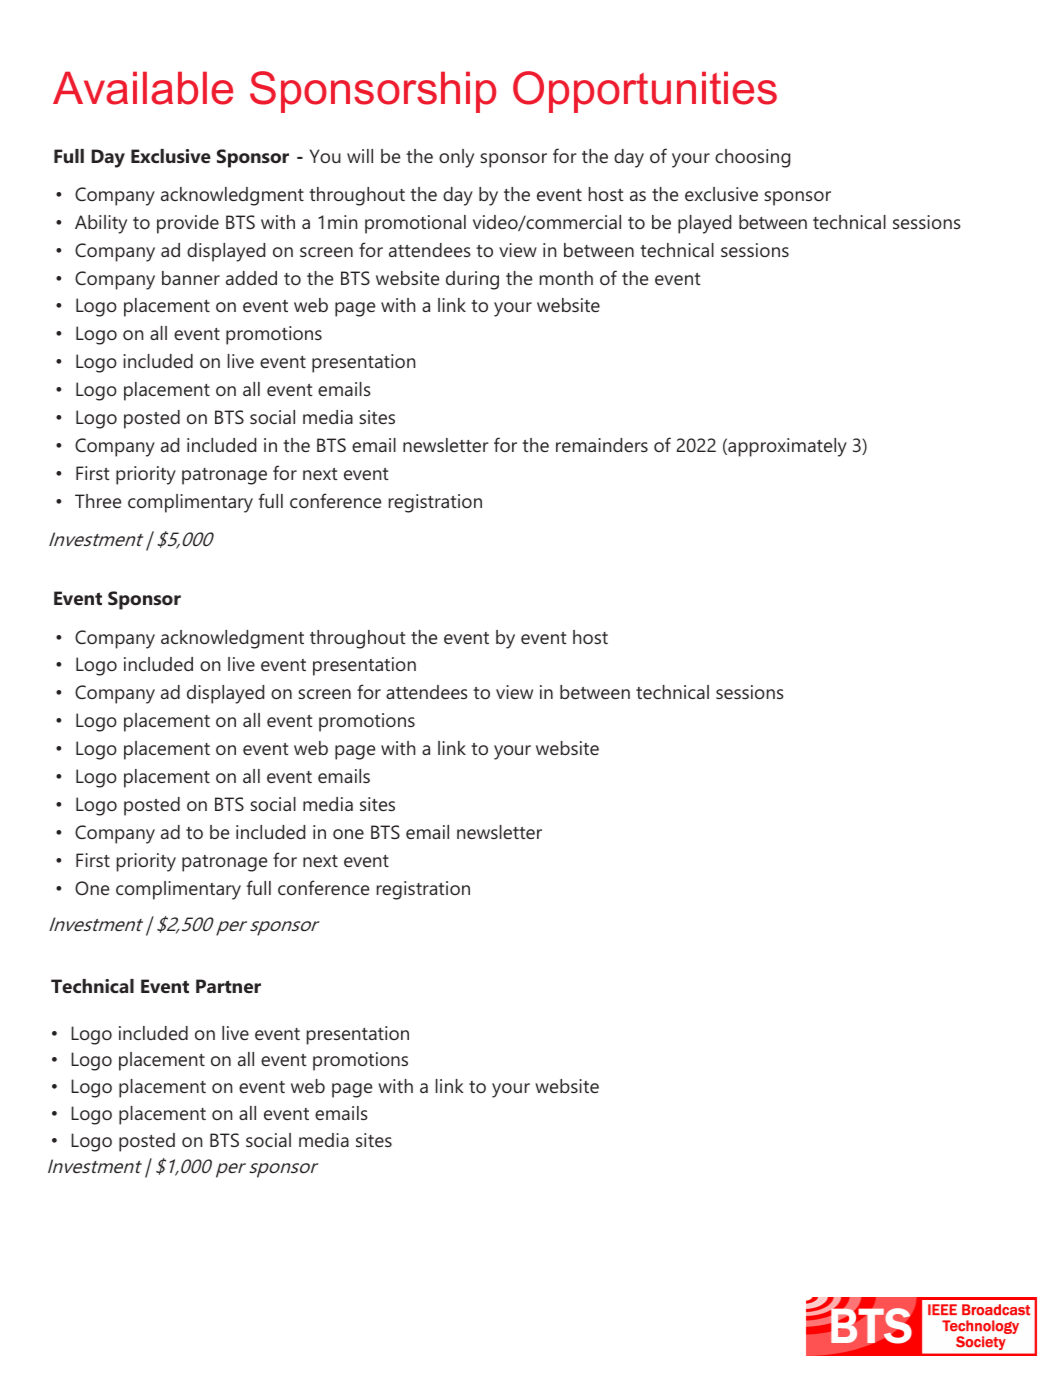  Describe the element at coordinates (456, 158) in the screenshot. I see `only` at that location.
